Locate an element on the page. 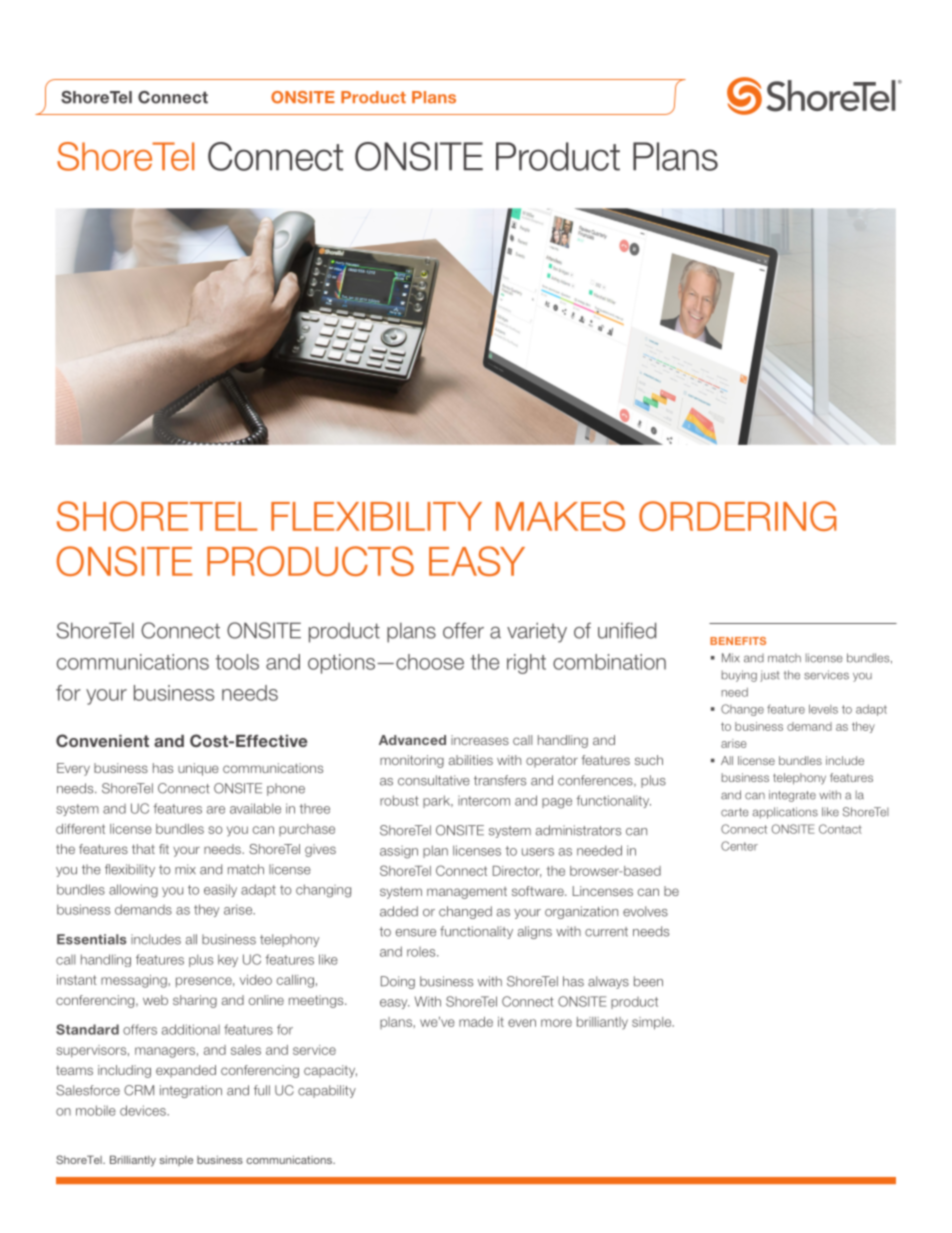 This document has height=1233, width=952. MAKES is located at coordinates (560, 516).
